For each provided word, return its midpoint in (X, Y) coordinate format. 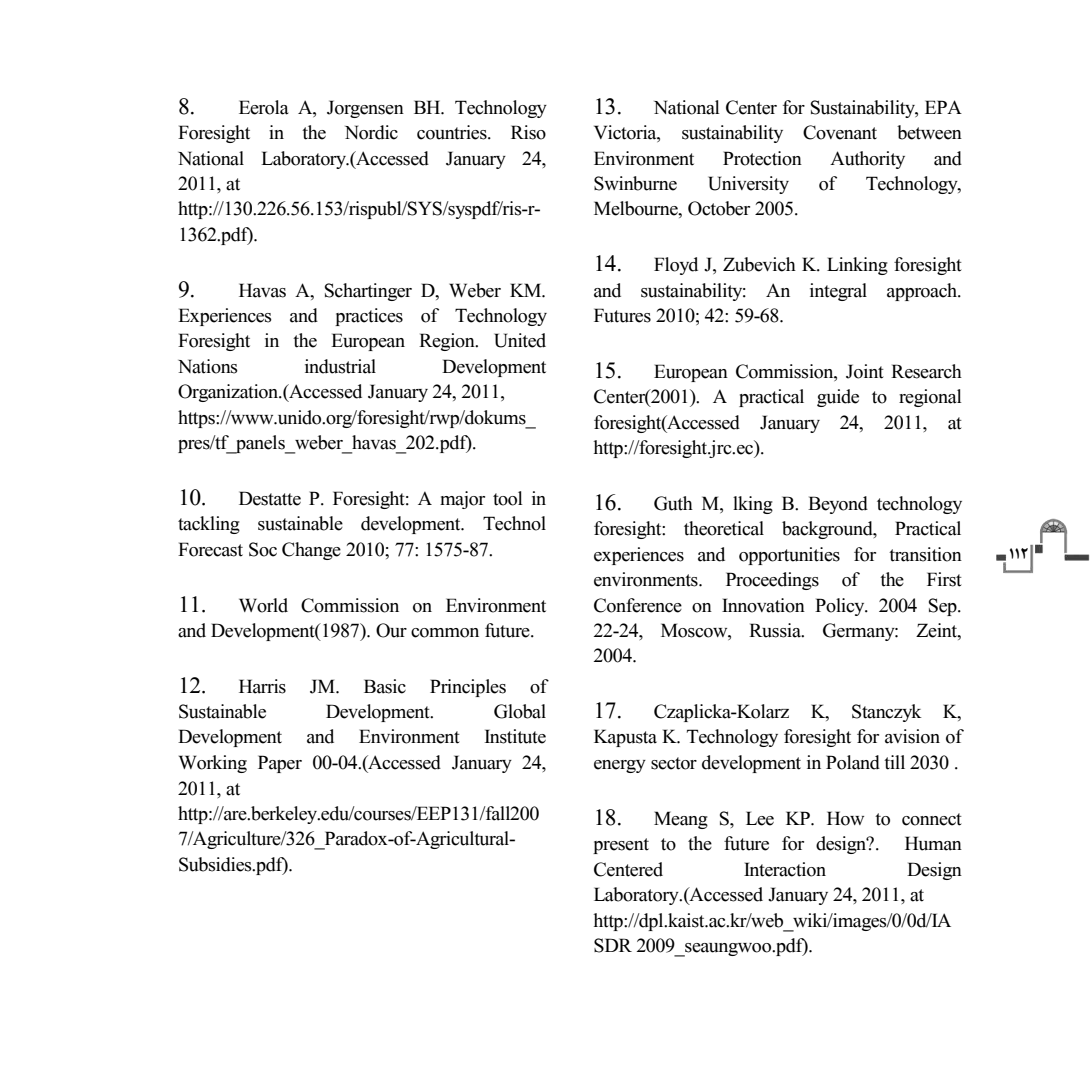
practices (369, 317)
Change (311, 551)
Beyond (838, 505)
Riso (528, 132)
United (520, 340)
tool (508, 498)
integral (838, 292)
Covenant (840, 132)
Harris (262, 686)
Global (520, 711)
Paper (280, 764)
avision (912, 736)
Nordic (371, 132)
